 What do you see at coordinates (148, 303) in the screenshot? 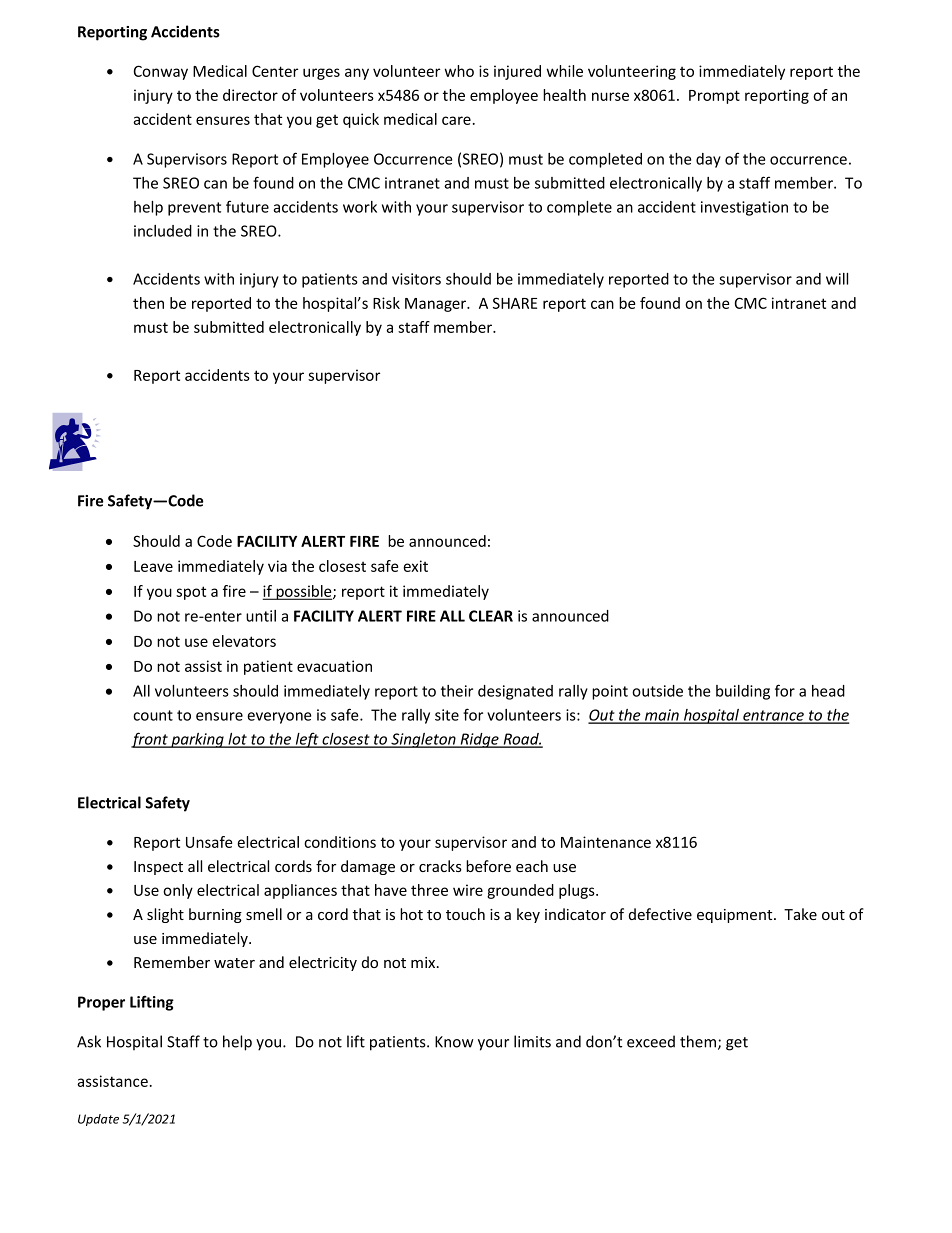
I see `then` at bounding box center [148, 303].
